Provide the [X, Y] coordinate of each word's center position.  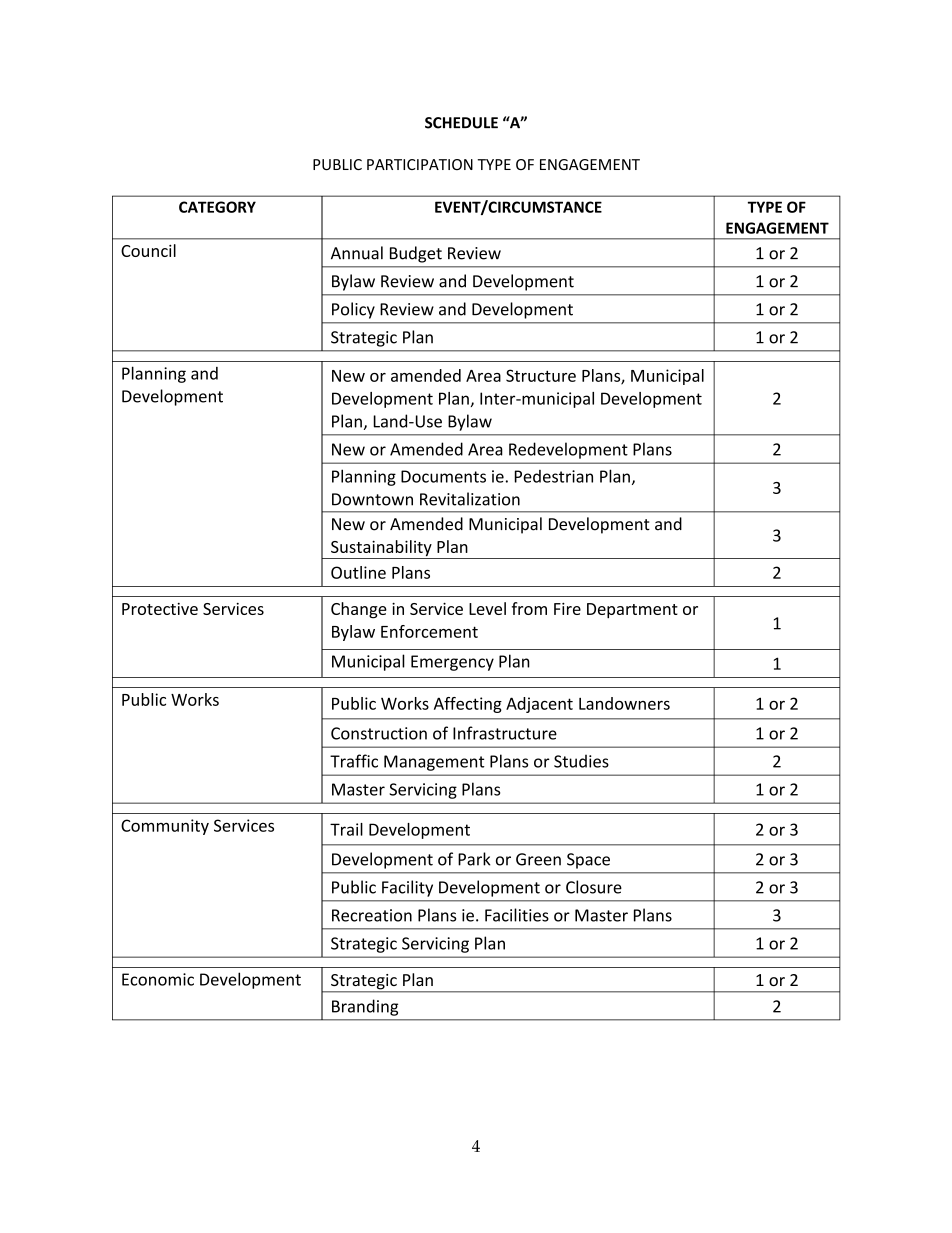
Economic [158, 979]
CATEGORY [217, 207]
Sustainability [381, 549]
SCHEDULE [461, 123]
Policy [353, 310]
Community [165, 827]
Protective [160, 609]
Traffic [354, 761]
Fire [567, 609]
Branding [365, 1007]
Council [148, 250]
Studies [581, 761]
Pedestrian [554, 476]
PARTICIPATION [420, 164]
